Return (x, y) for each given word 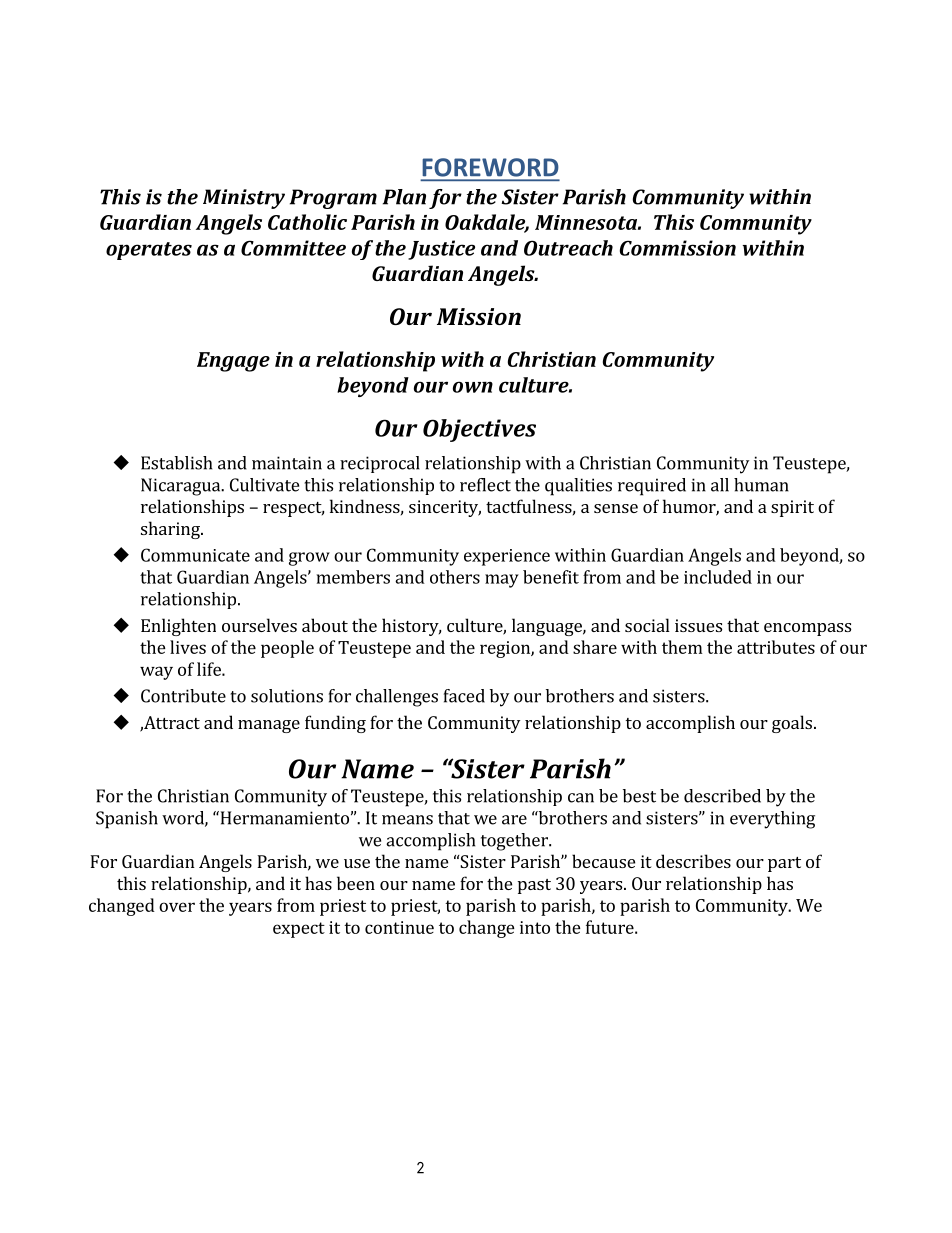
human (761, 485)
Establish (176, 463)
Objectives (479, 430)
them (682, 647)
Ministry (244, 199)
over (177, 907)
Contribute (183, 696)
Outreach (568, 248)
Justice (441, 250)
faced (464, 696)
